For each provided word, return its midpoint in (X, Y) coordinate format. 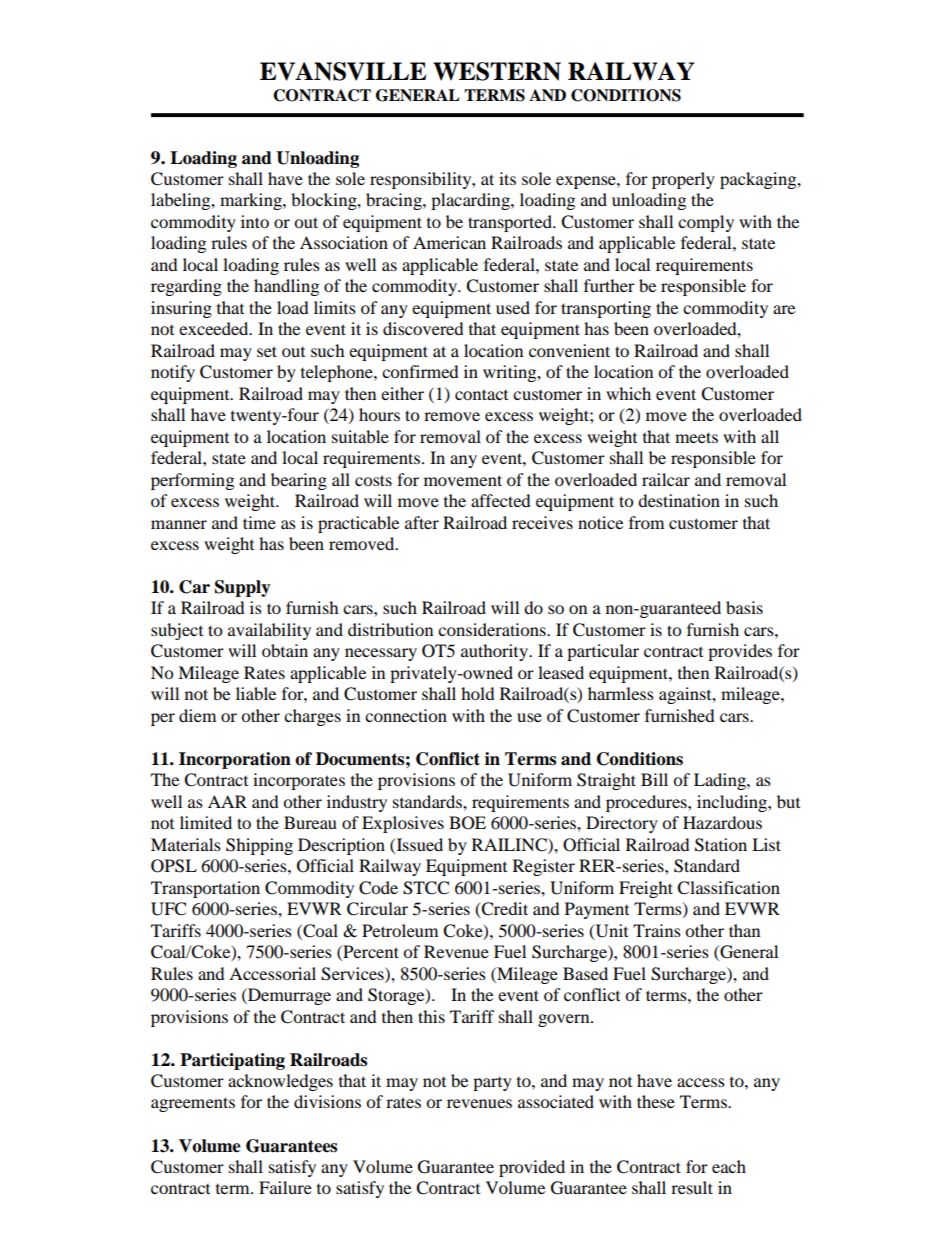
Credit (504, 910)
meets (696, 437)
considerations (493, 629)
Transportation (205, 889)
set (267, 351)
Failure (285, 1187)
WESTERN (497, 71)
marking (252, 201)
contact (481, 394)
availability (269, 631)
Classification (728, 888)
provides (740, 652)
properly (683, 180)
